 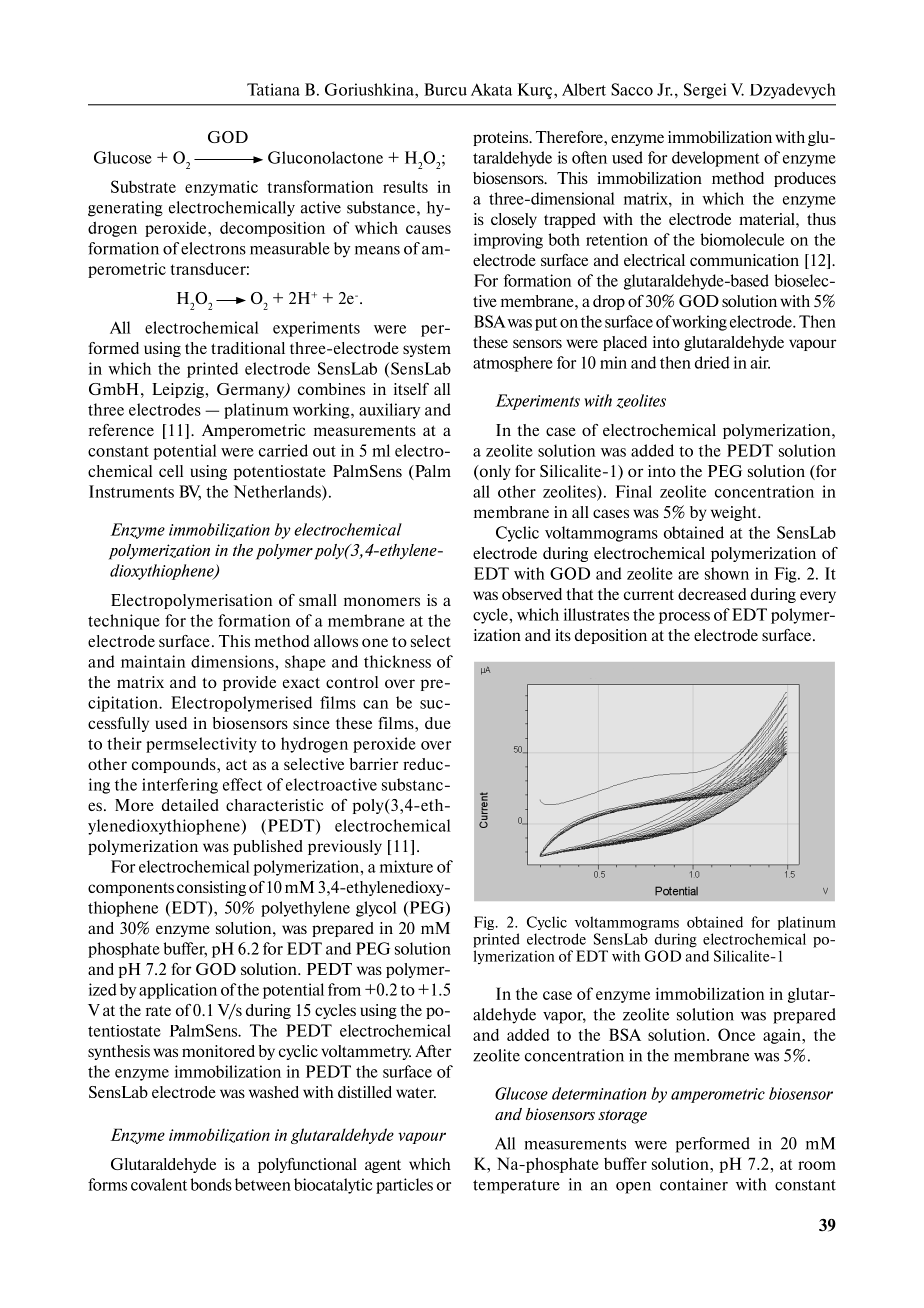 I want to click on process, so click(x=684, y=618).
